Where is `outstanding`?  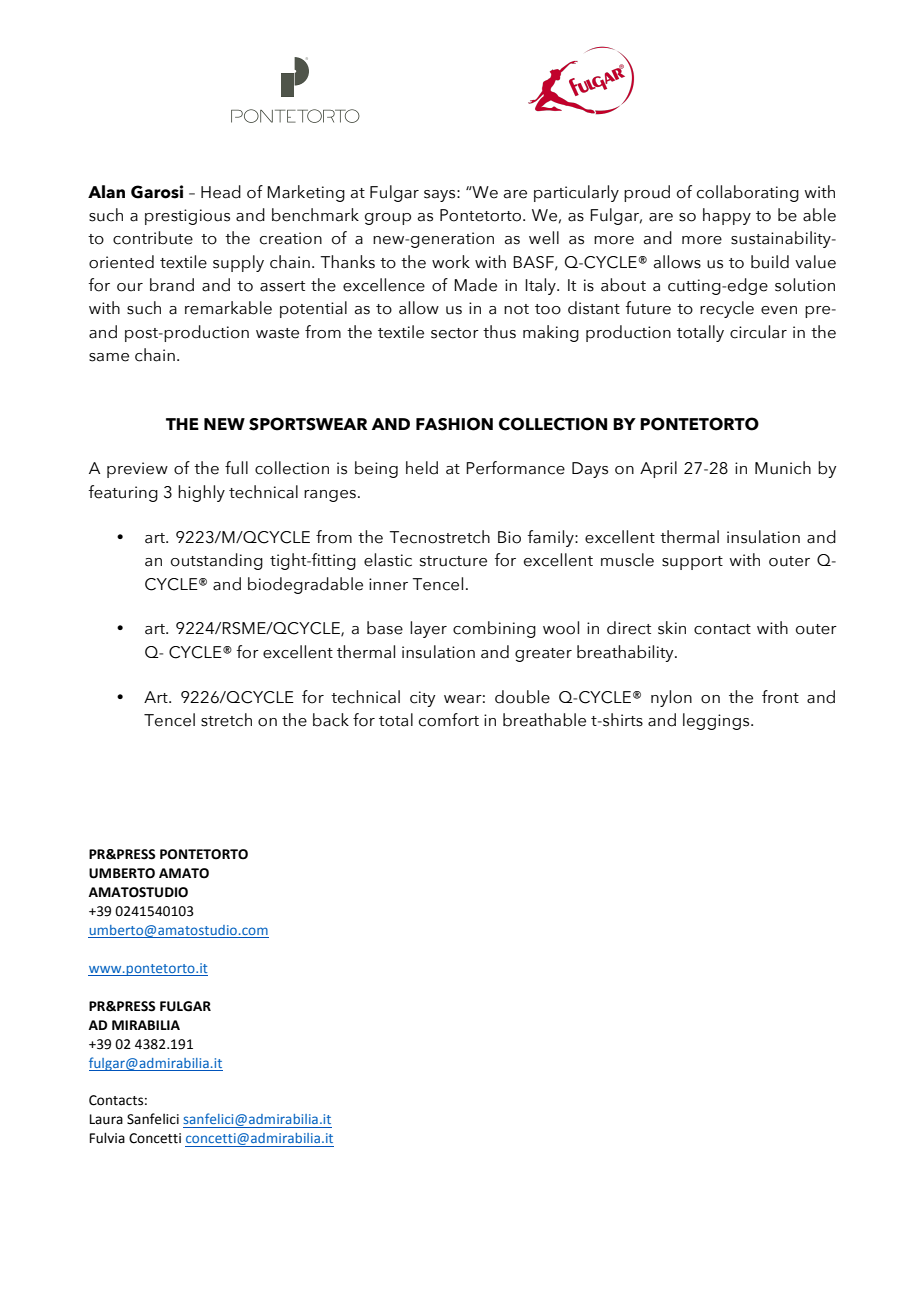 outstanding is located at coordinates (217, 561).
